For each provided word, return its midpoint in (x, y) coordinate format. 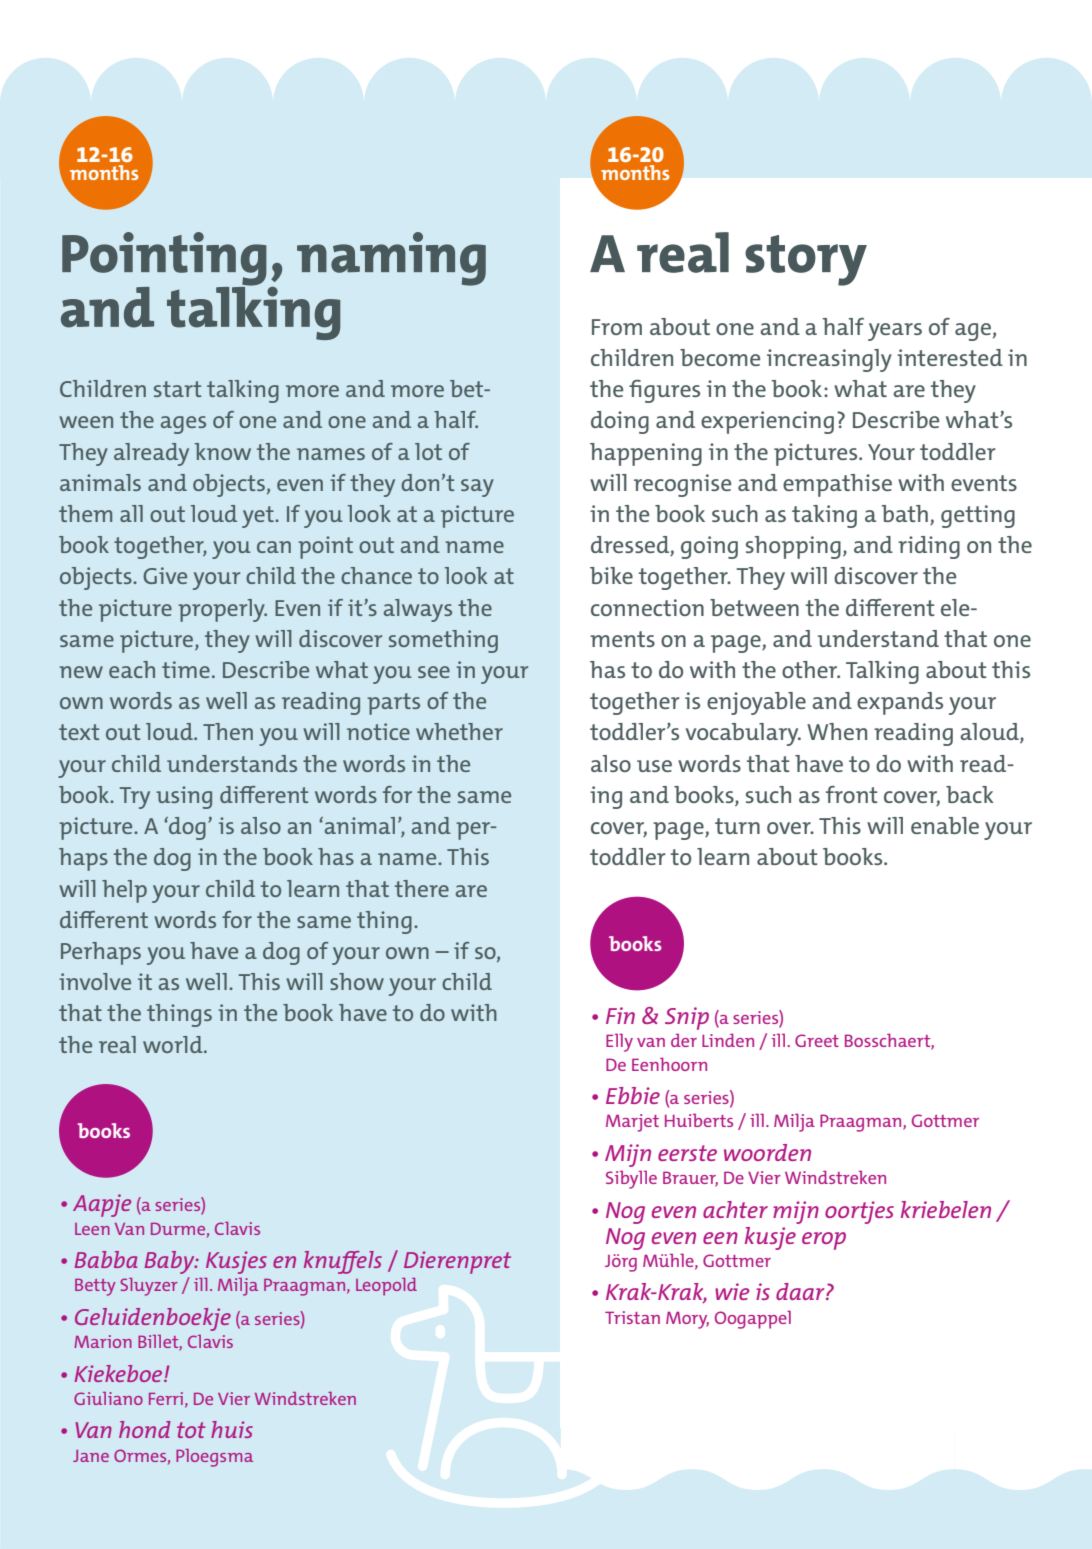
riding (929, 547)
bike (611, 575)
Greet (817, 1040)
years (895, 332)
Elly (619, 1043)
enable (945, 825)
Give (165, 575)
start (177, 389)
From (617, 327)
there (422, 888)
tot (191, 1430)
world (174, 1044)
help (124, 891)
